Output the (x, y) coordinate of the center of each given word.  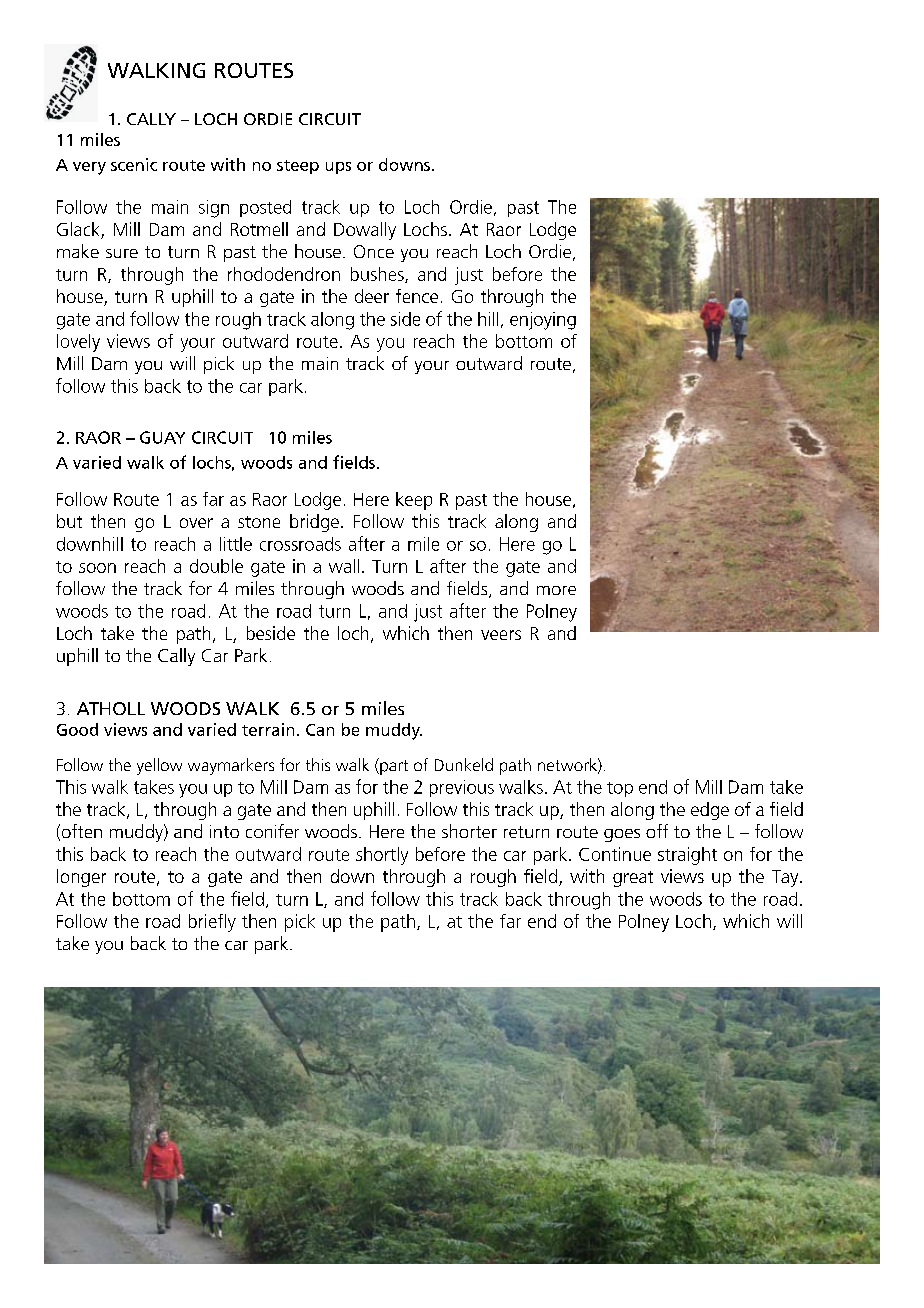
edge (710, 811)
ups (338, 168)
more (556, 590)
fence (417, 296)
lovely (78, 343)
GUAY (162, 437)
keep (414, 501)
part (393, 766)
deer (372, 296)
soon (97, 568)
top (620, 789)
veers (501, 635)
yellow (159, 766)
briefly (212, 923)
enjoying (543, 321)
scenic (134, 164)
